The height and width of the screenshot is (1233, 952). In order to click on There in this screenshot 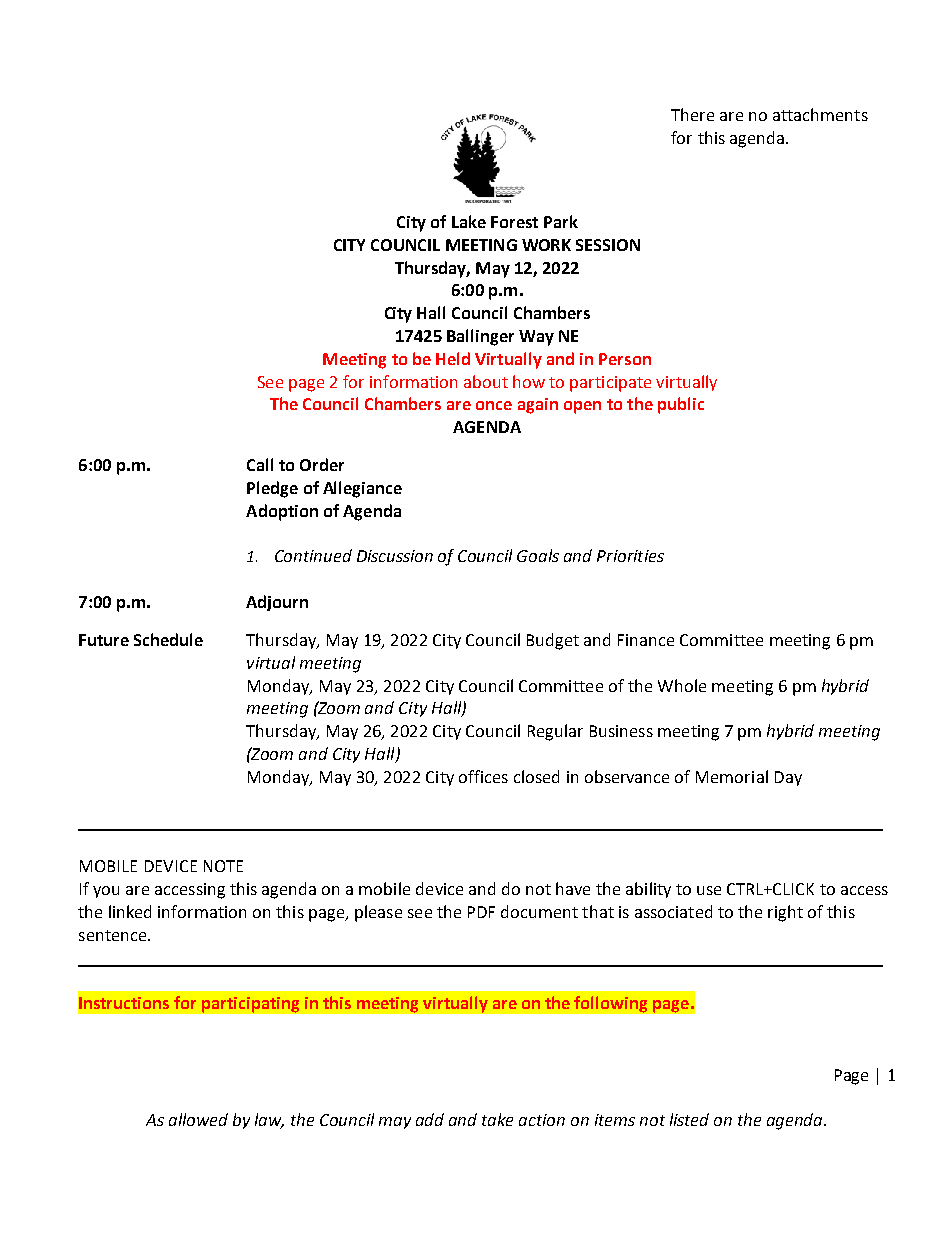, I will do `click(692, 114)`.
